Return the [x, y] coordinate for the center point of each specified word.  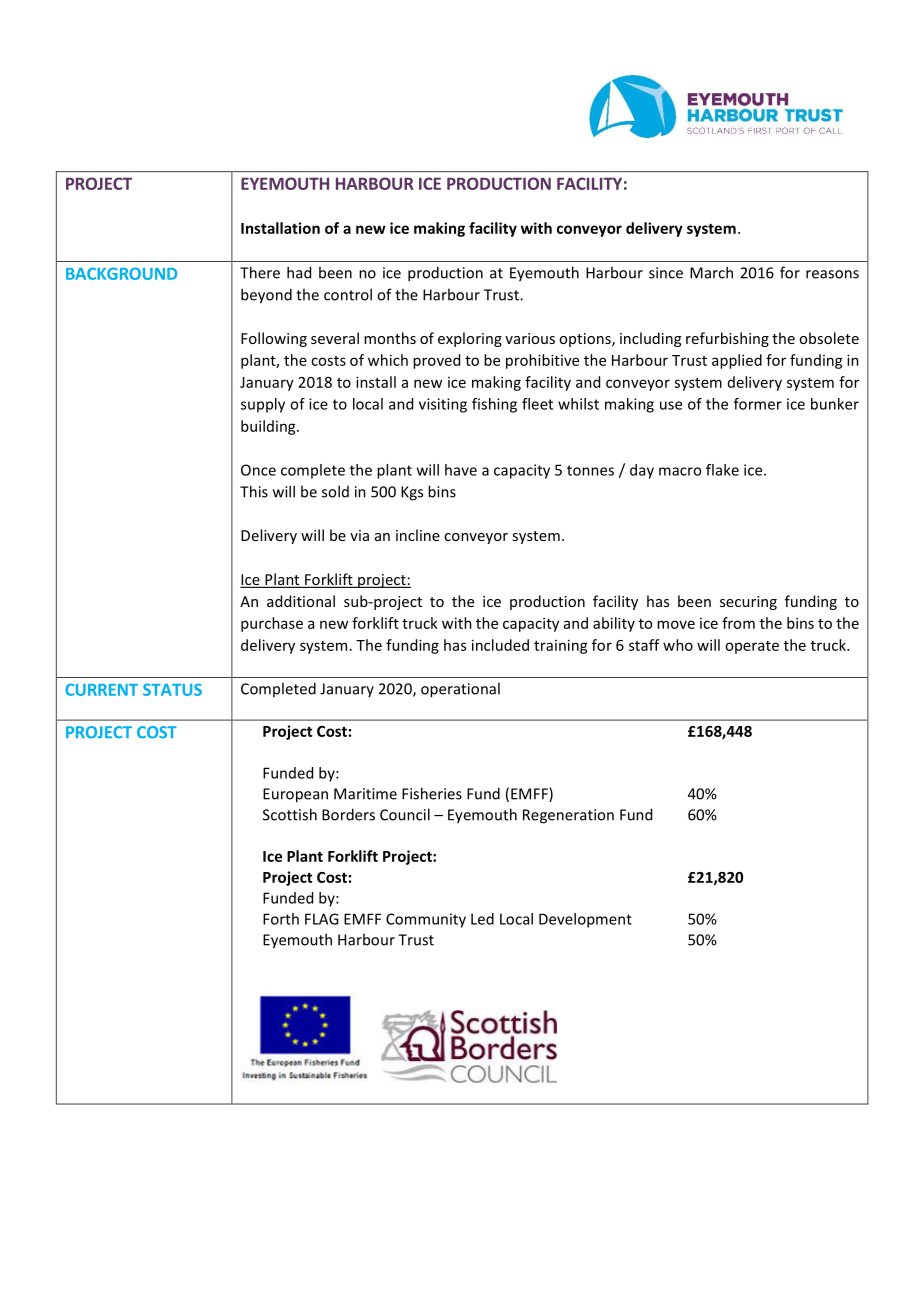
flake [722, 470]
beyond [266, 296]
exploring [470, 339]
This [254, 491]
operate [752, 647]
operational [460, 690]
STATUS [172, 689]
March [711, 272]
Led [482, 919]
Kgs [412, 493]
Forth [281, 919]
